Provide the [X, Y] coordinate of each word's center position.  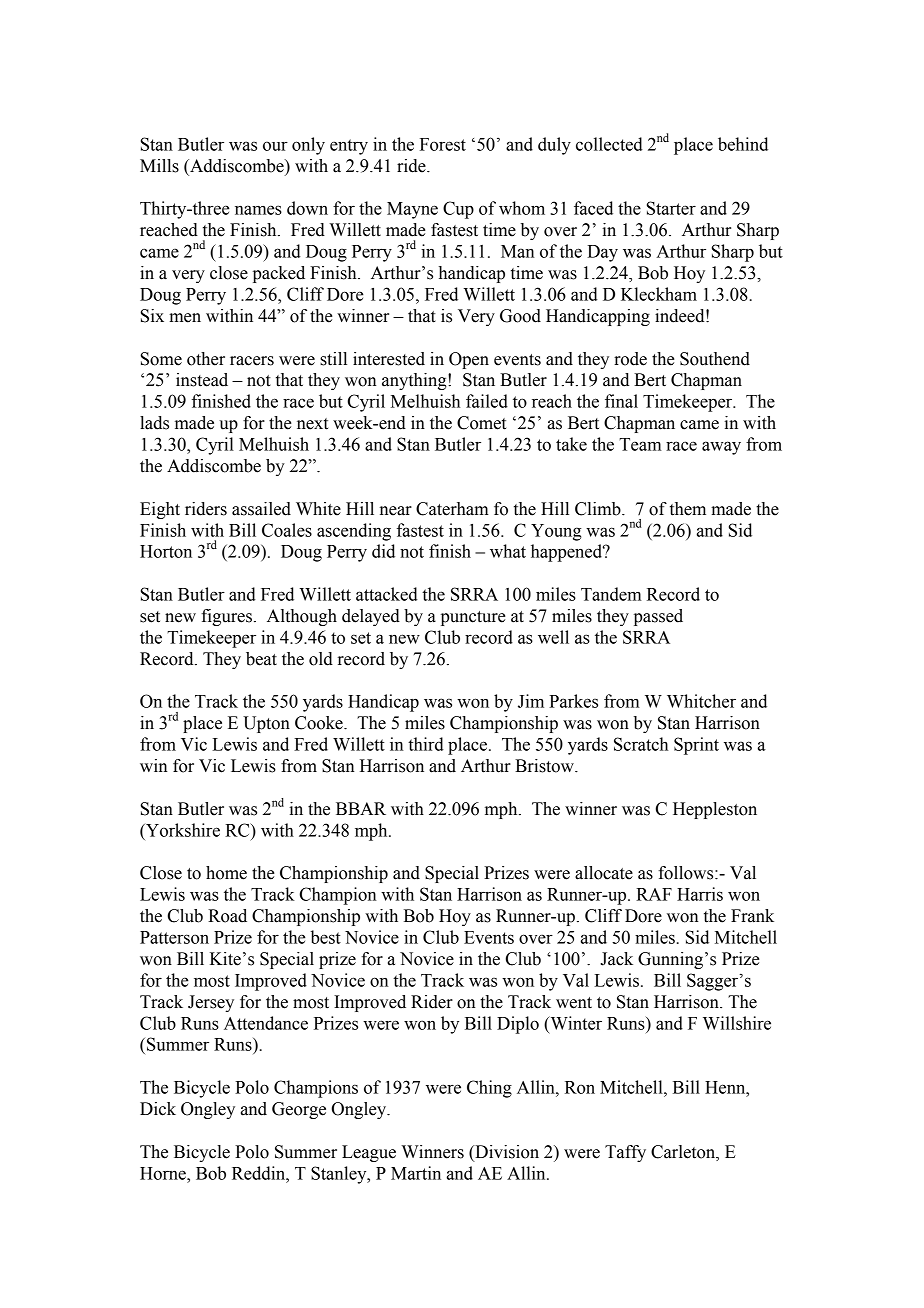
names [258, 210]
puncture [473, 618]
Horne [164, 1173]
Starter [671, 208]
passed [658, 617]
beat [261, 659]
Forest [443, 144]
